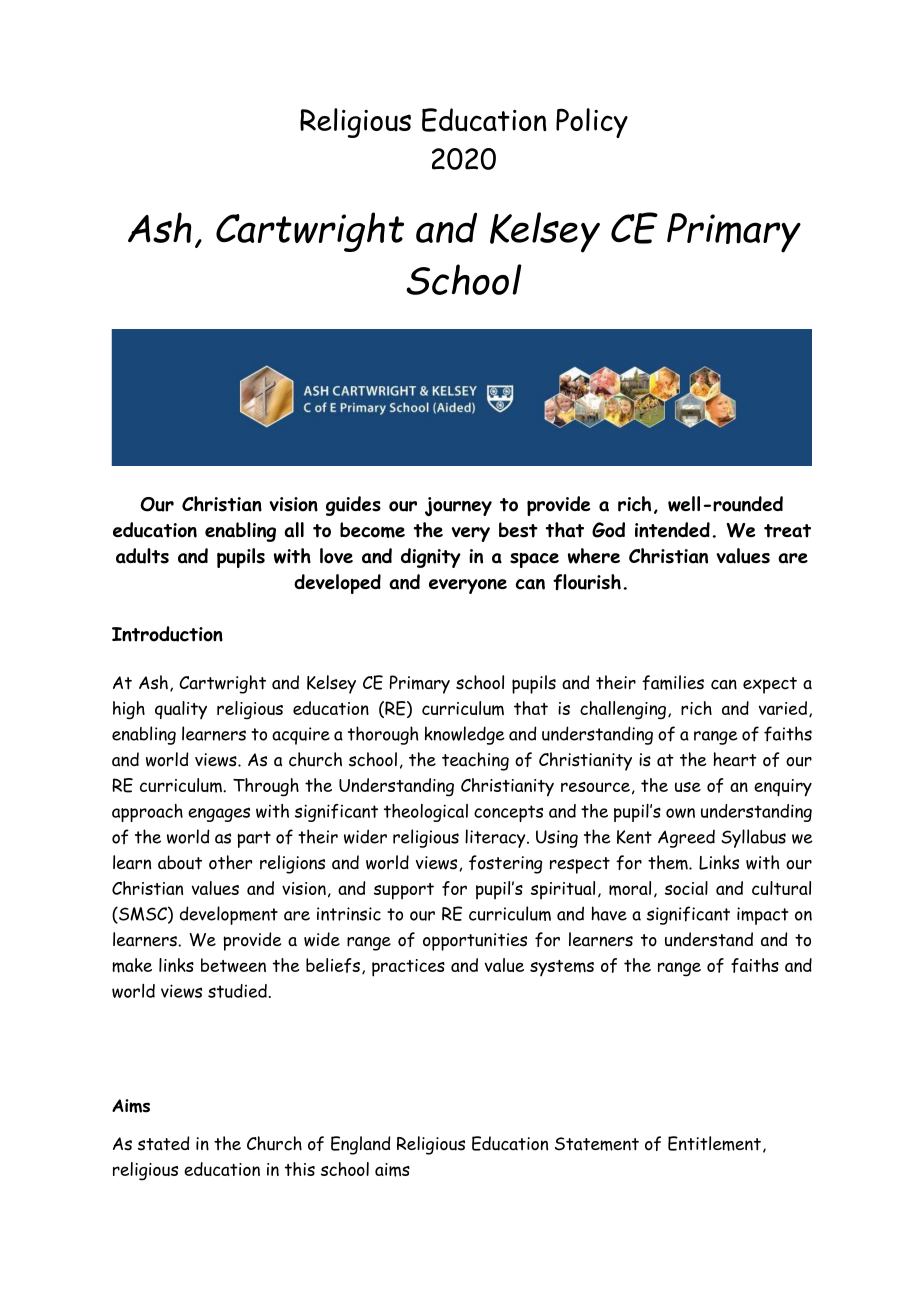 Image resolution: width=924 pixels, height=1308 pixels. I want to click on journey, so click(458, 506).
